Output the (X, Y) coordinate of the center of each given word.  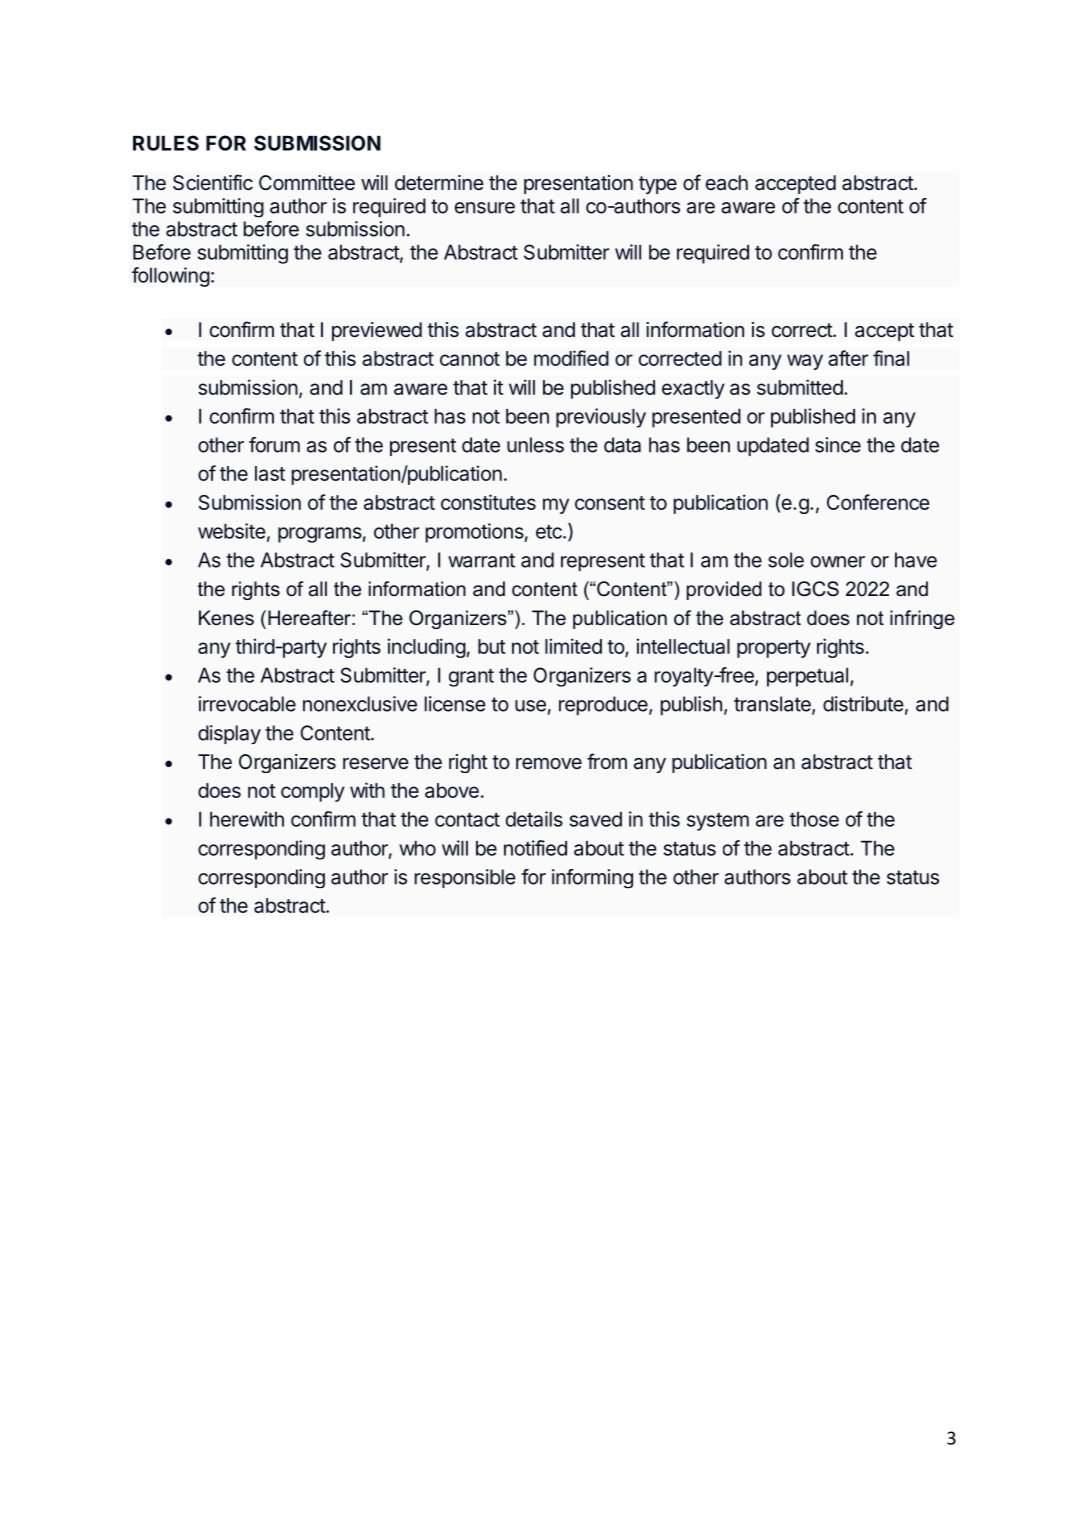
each (727, 183)
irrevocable (247, 704)
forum (274, 445)
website (232, 531)
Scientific (213, 182)
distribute (863, 704)
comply (313, 792)
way (805, 362)
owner (838, 562)
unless (535, 445)
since (838, 445)
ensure (485, 208)
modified (571, 358)
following (171, 277)
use (530, 706)
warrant (481, 560)
